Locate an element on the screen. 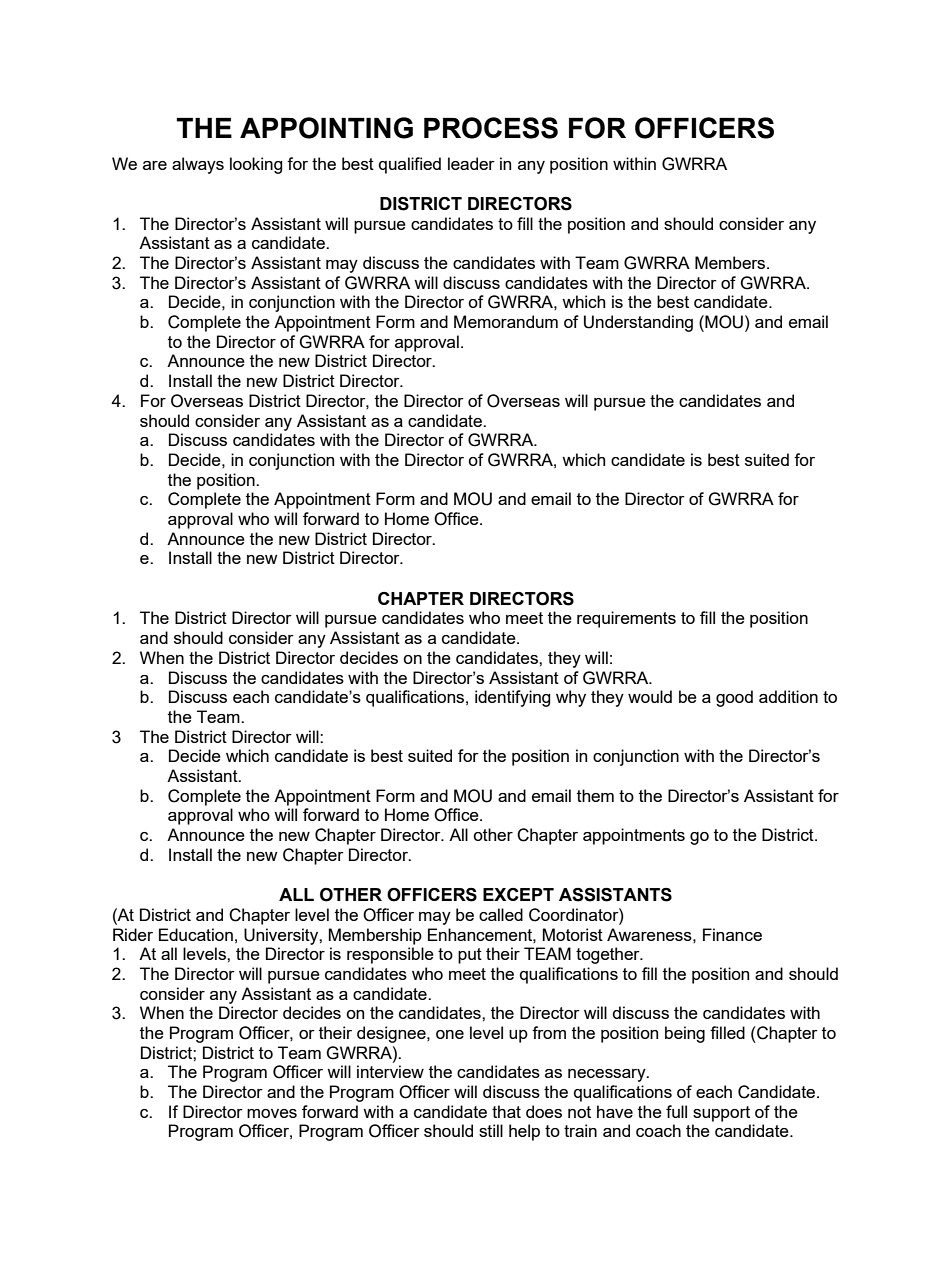 The image size is (952, 1272). moves is located at coordinates (272, 1113).
